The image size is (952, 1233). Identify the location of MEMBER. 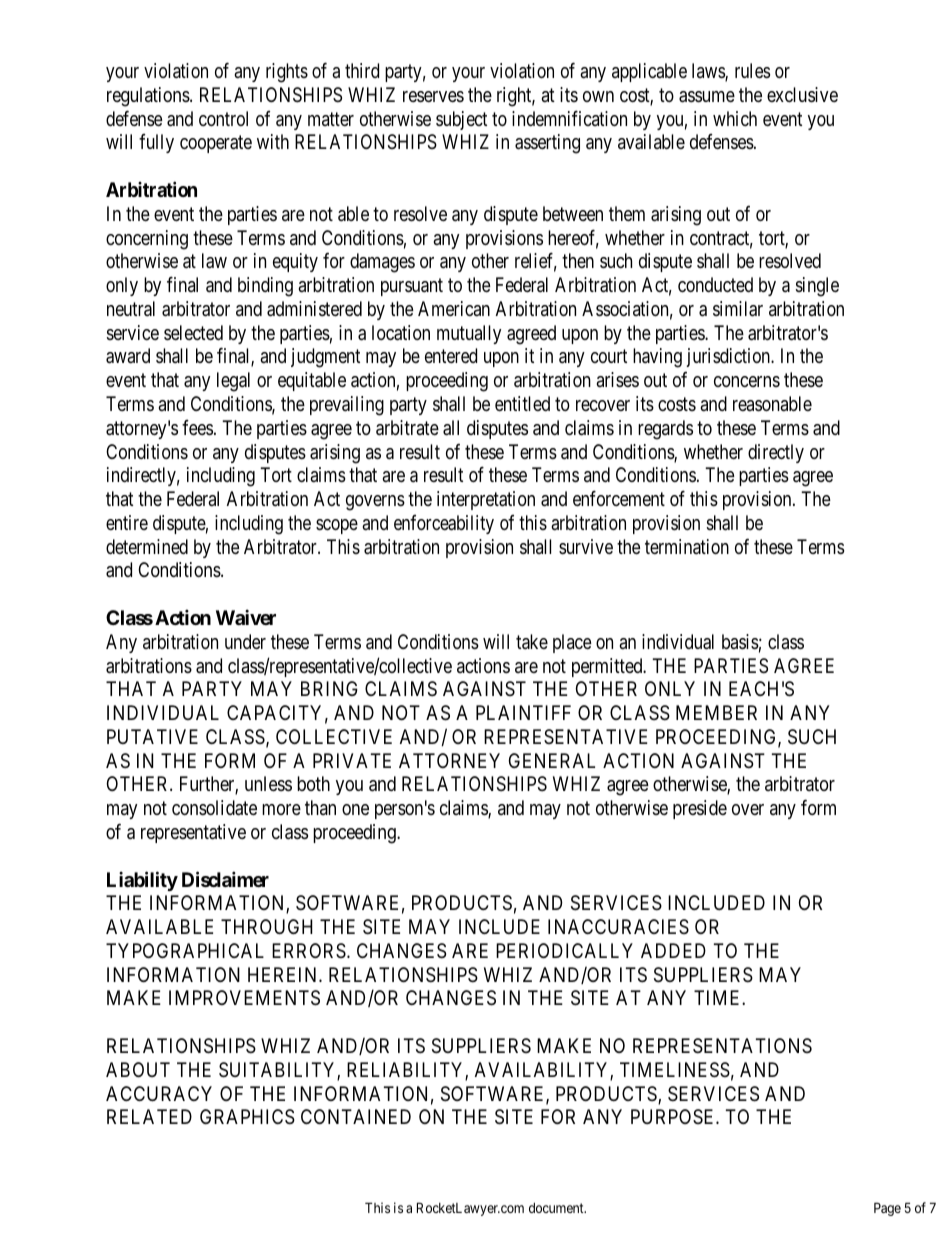
(716, 712).
